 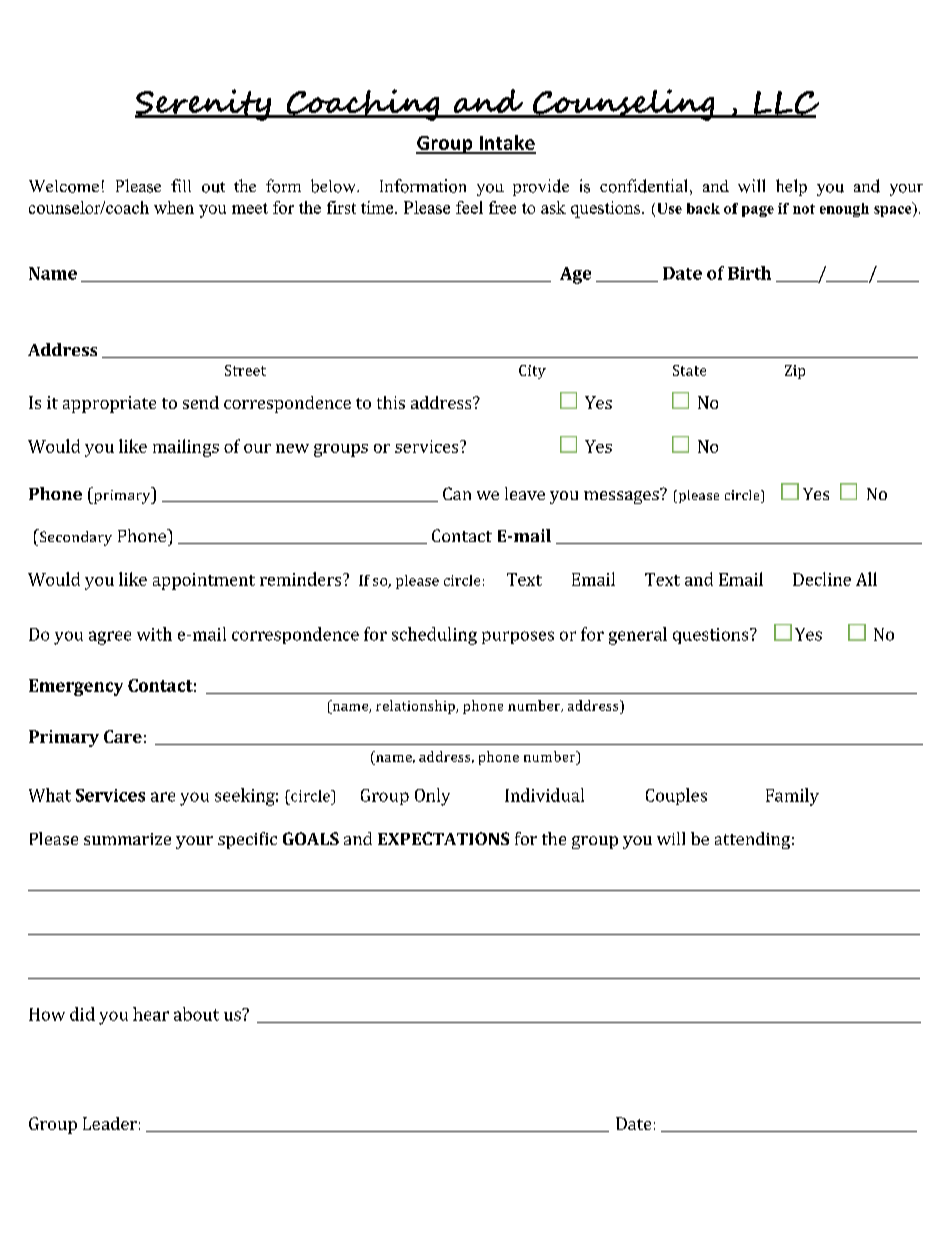 I want to click on EXPECTATIONS, so click(x=443, y=838).
